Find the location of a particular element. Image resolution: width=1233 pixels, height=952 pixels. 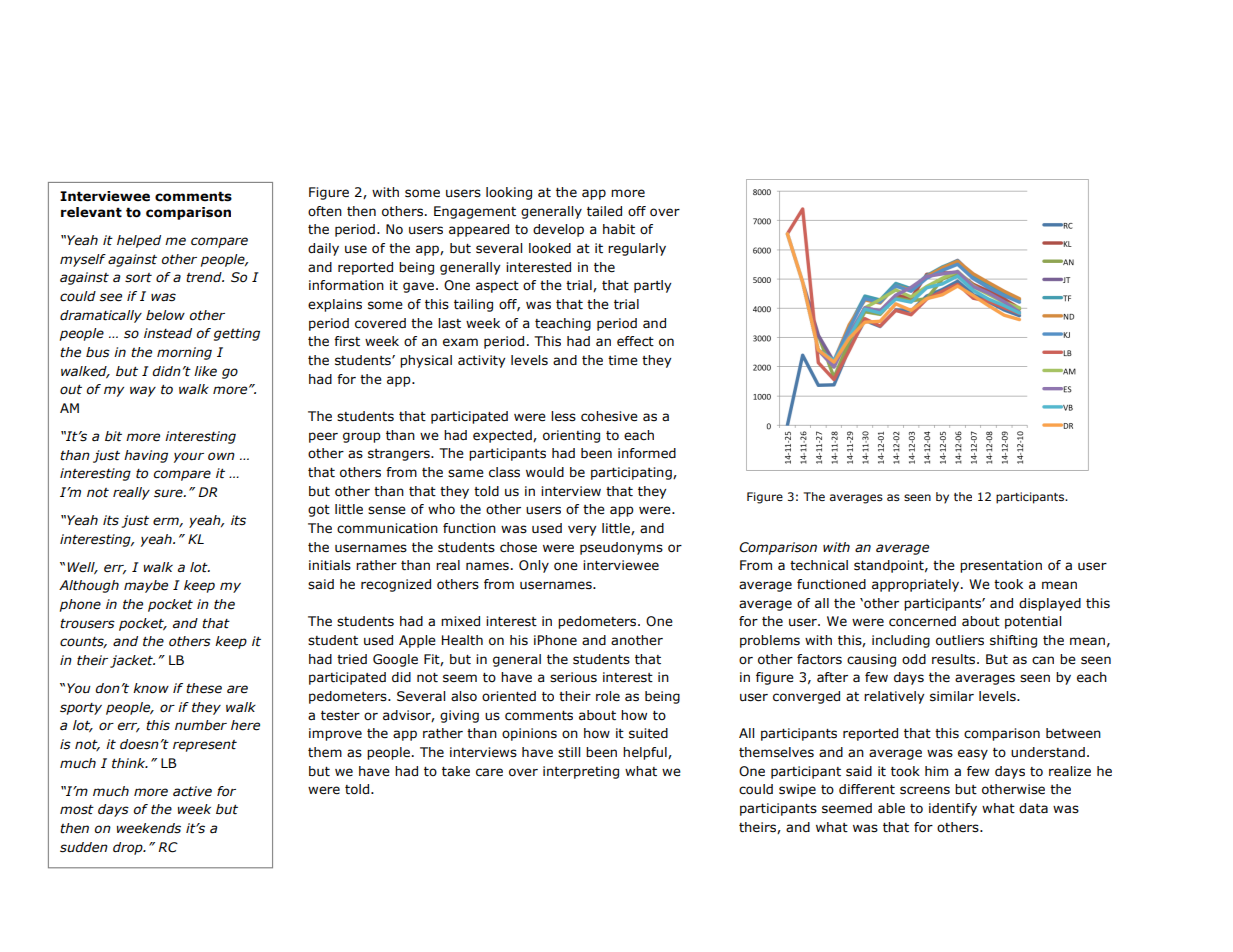

like is located at coordinates (205, 371).
